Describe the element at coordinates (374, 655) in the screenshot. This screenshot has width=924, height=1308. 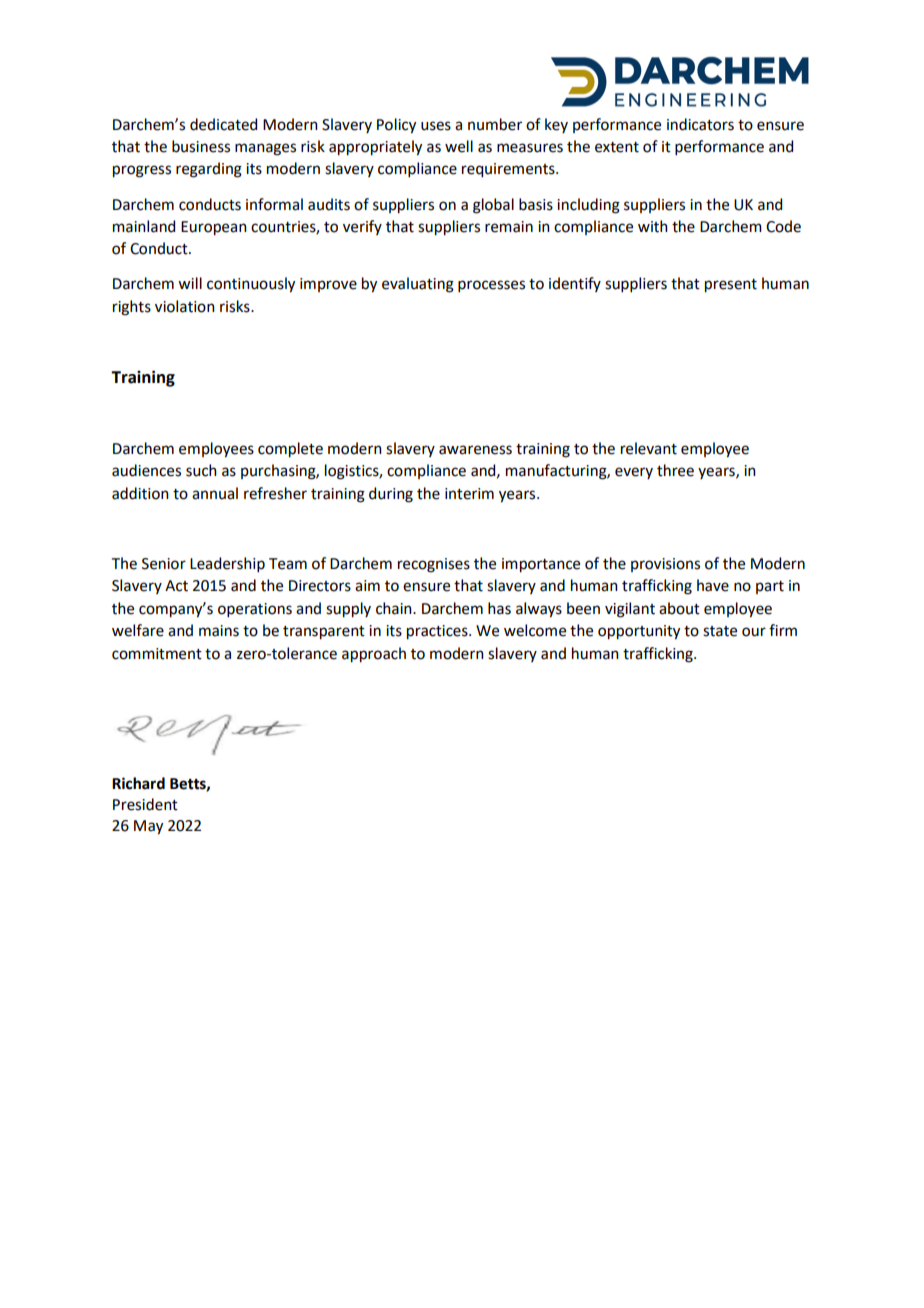
I see `approach` at that location.
